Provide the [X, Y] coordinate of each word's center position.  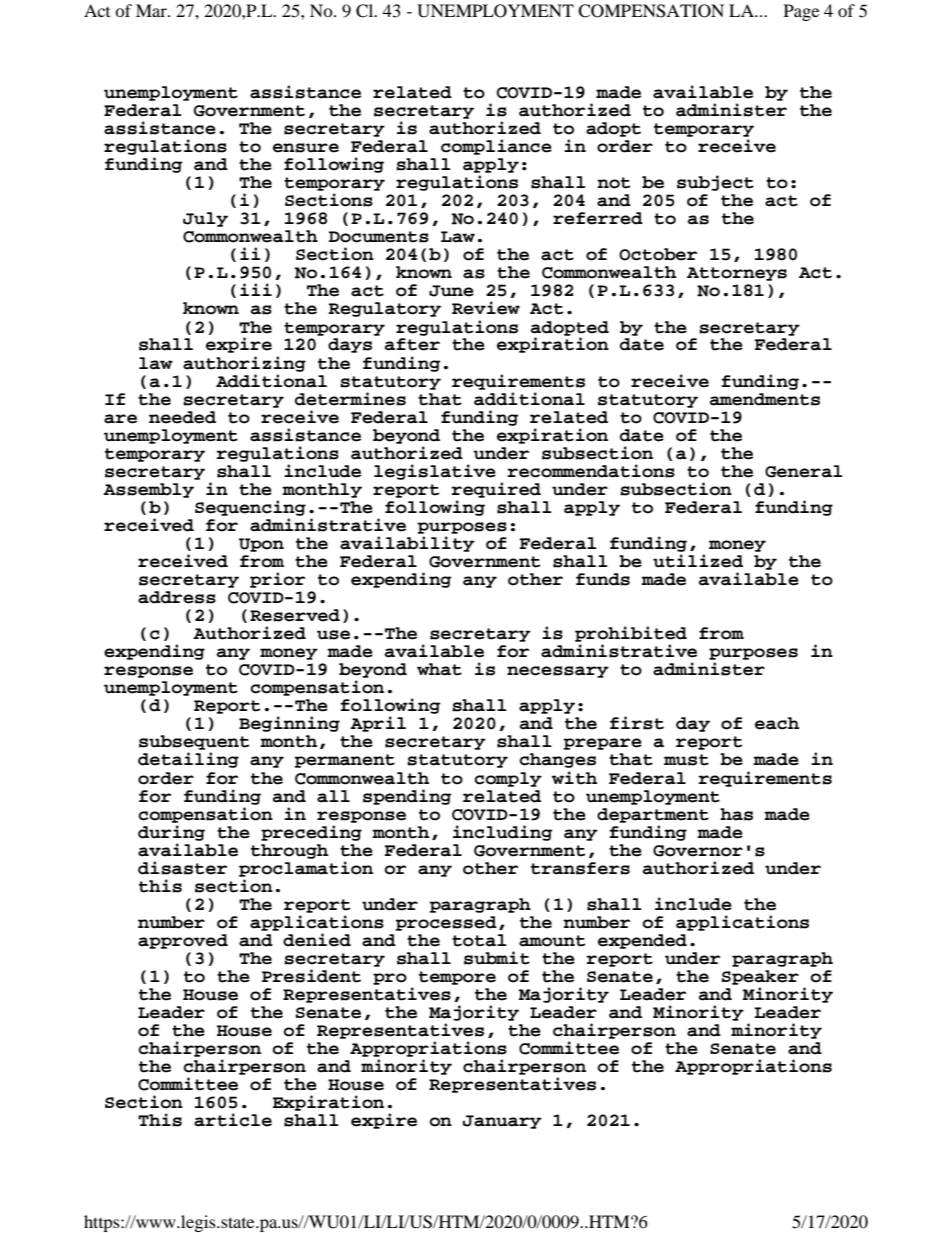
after [412, 344]
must [686, 760]
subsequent [194, 744]
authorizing [244, 364]
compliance [496, 147]
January [502, 1122]
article [233, 1120]
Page [801, 12]
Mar [152, 10]
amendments [765, 399]
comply [508, 779]
